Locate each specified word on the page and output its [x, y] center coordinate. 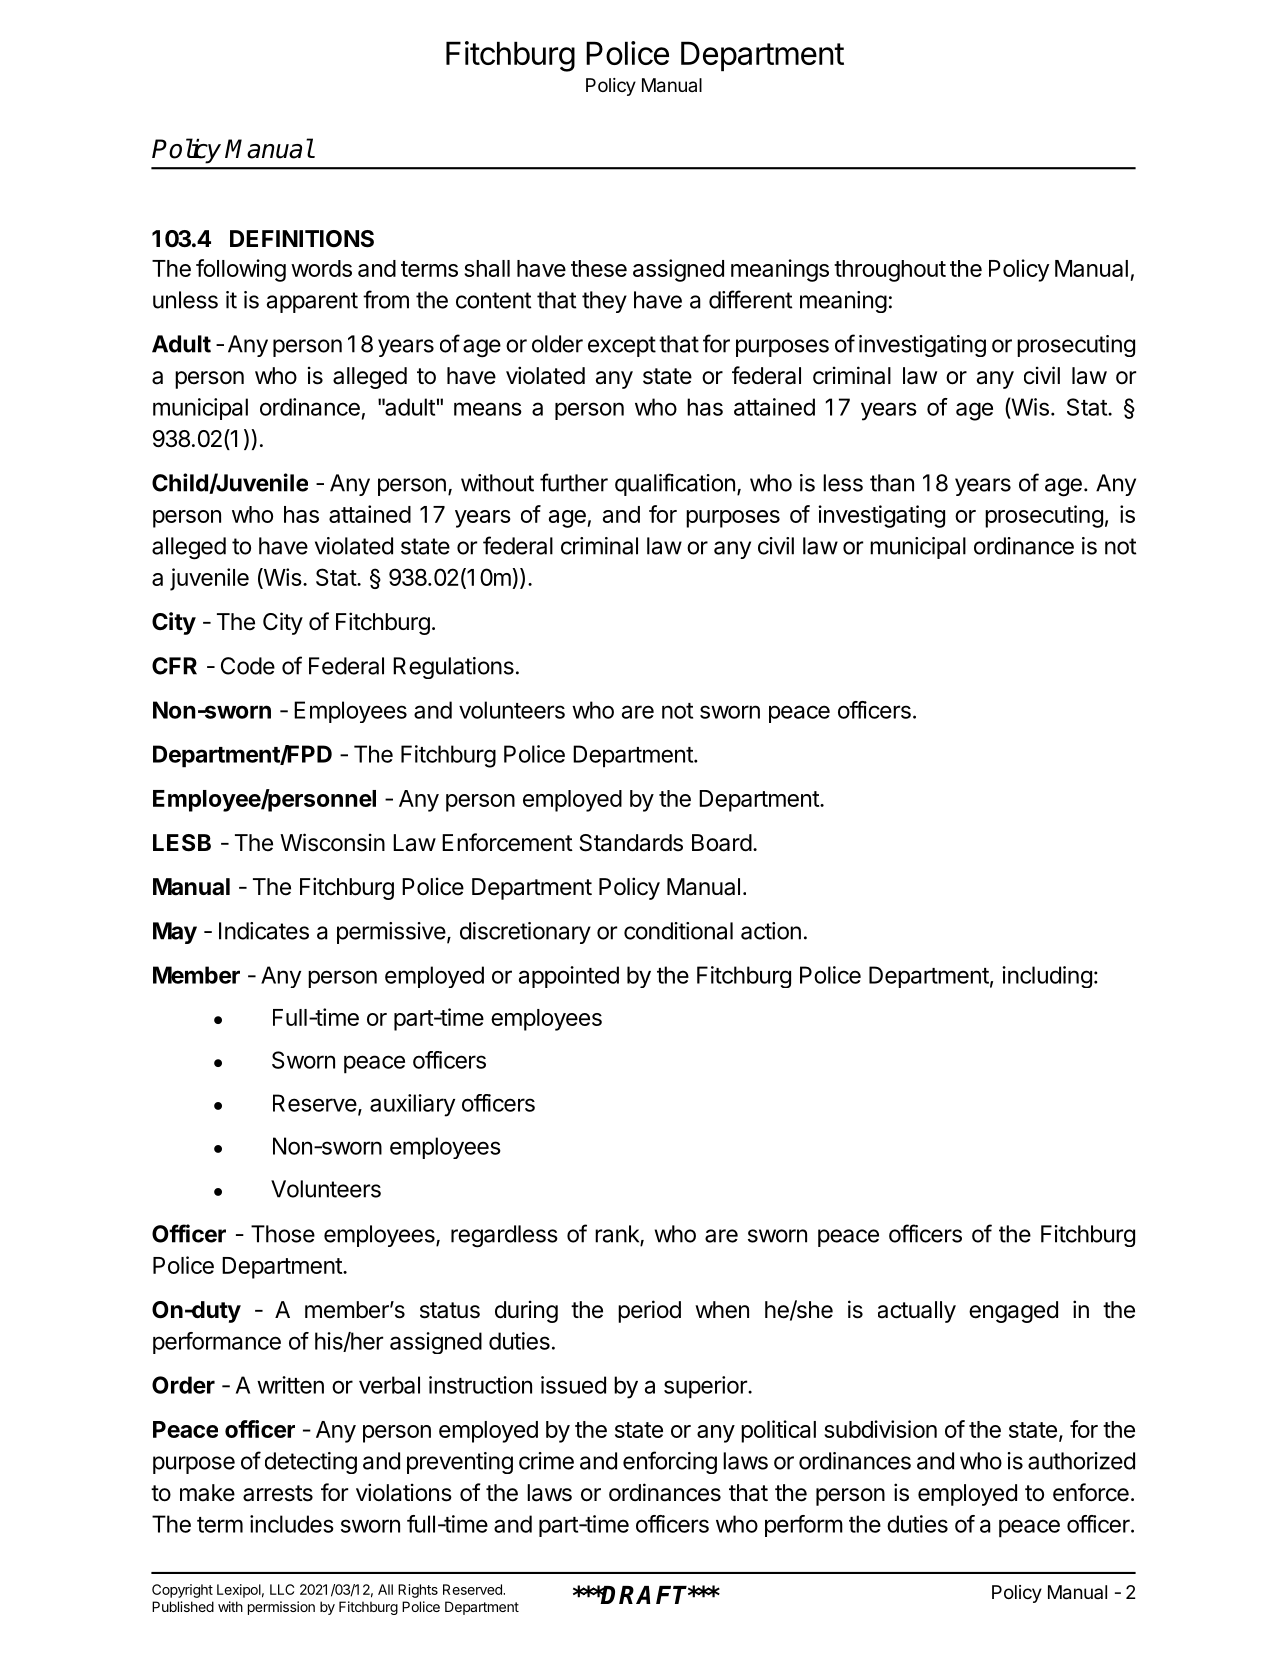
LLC [282, 1589]
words [321, 268]
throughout [890, 271]
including [1047, 977]
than [892, 483]
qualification [675, 484]
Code [248, 666]
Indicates [264, 931]
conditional [678, 931]
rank [618, 1235]
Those [283, 1234]
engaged [1013, 1312]
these [599, 268]
